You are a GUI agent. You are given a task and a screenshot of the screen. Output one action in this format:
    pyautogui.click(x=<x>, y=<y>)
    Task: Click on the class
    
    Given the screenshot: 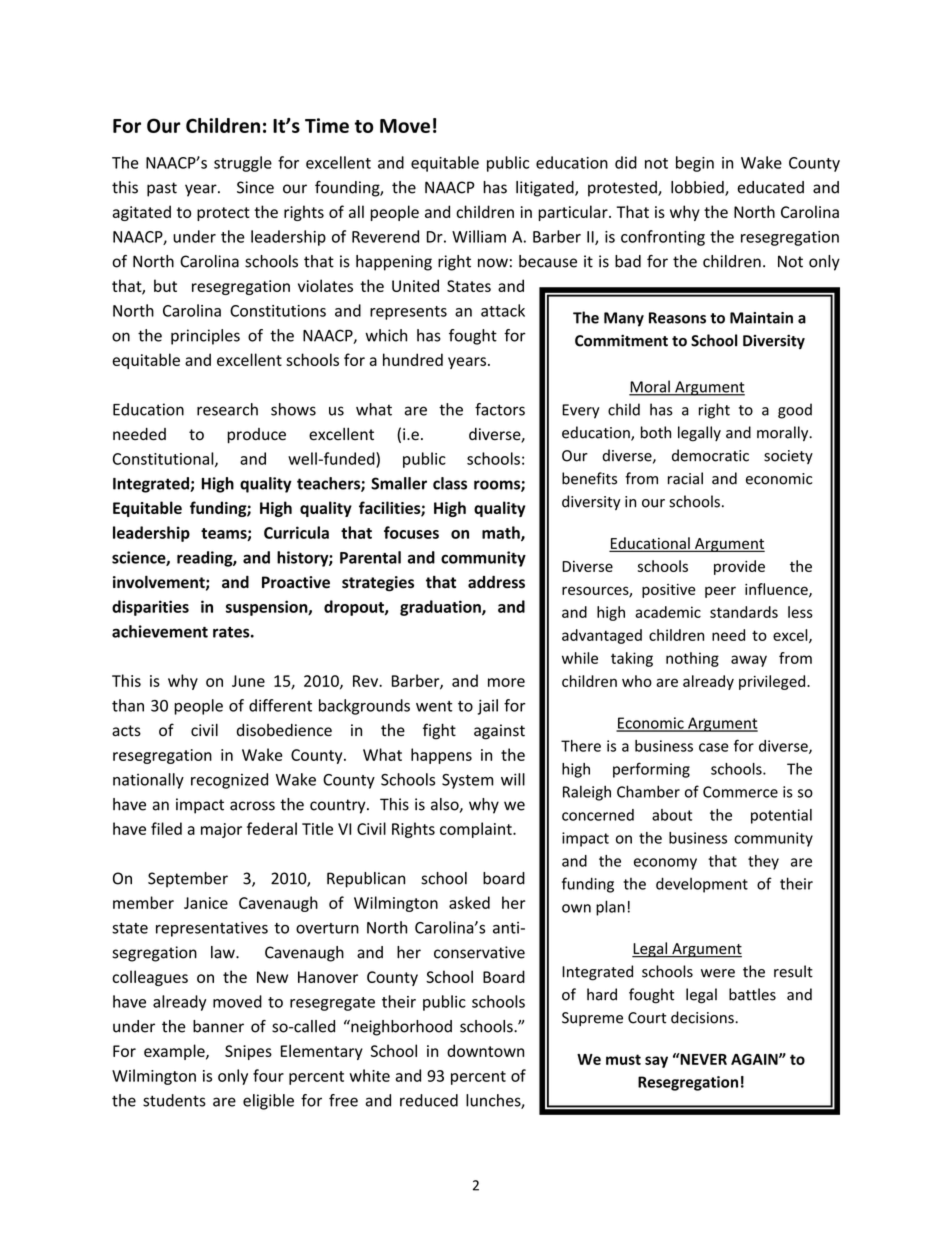 What is the action you would take?
    pyautogui.click(x=450, y=483)
